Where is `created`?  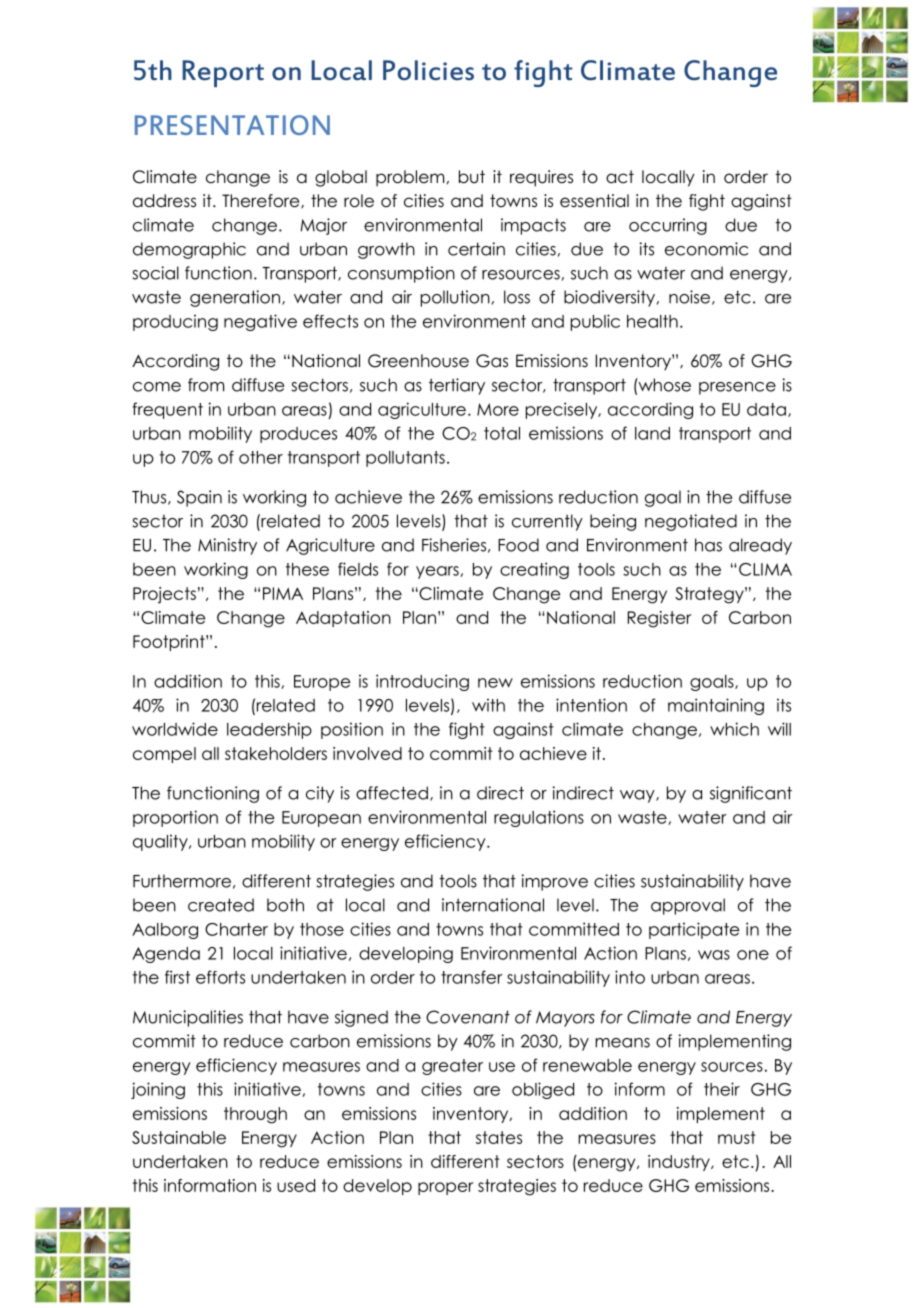
created is located at coordinates (221, 905).
